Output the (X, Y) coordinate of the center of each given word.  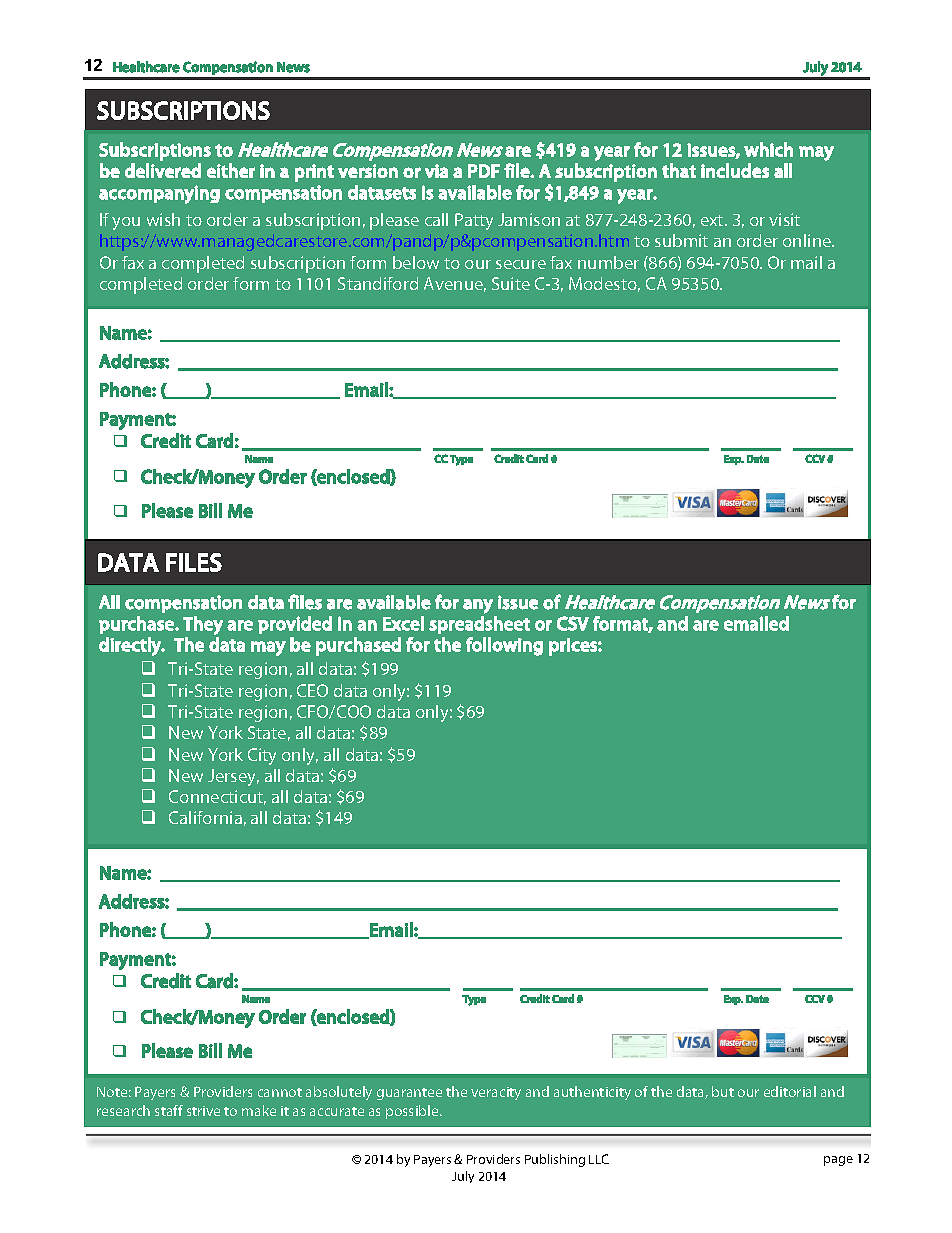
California (205, 817)
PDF (484, 171)
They (203, 625)
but (723, 1091)
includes (735, 170)
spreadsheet (479, 625)
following (504, 646)
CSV (573, 623)
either (231, 170)
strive (203, 1111)
